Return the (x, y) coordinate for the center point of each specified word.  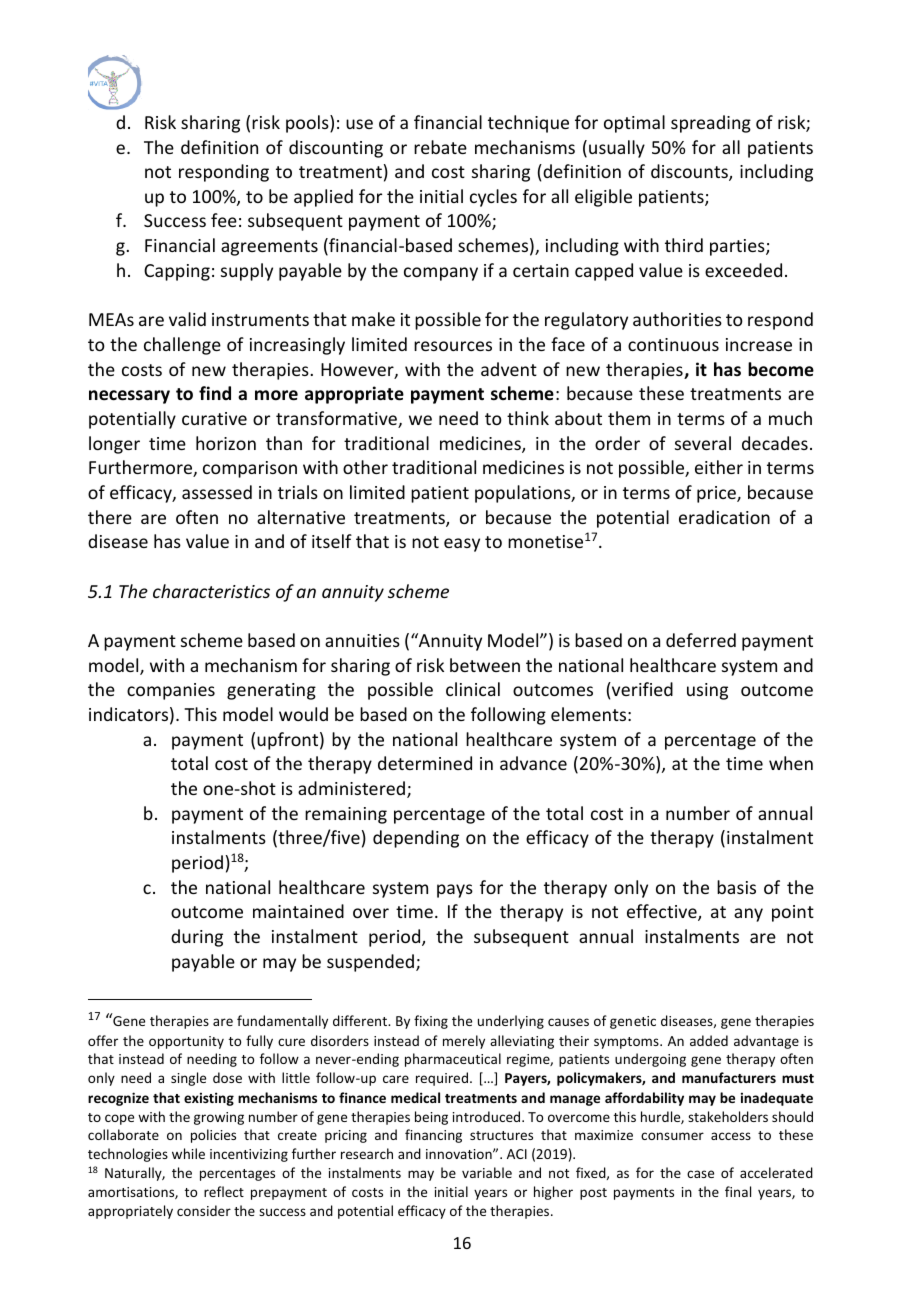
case (700, 1174)
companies (171, 691)
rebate (440, 147)
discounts (690, 172)
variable (487, 1172)
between (485, 665)
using (707, 691)
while (188, 1153)
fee (224, 220)
